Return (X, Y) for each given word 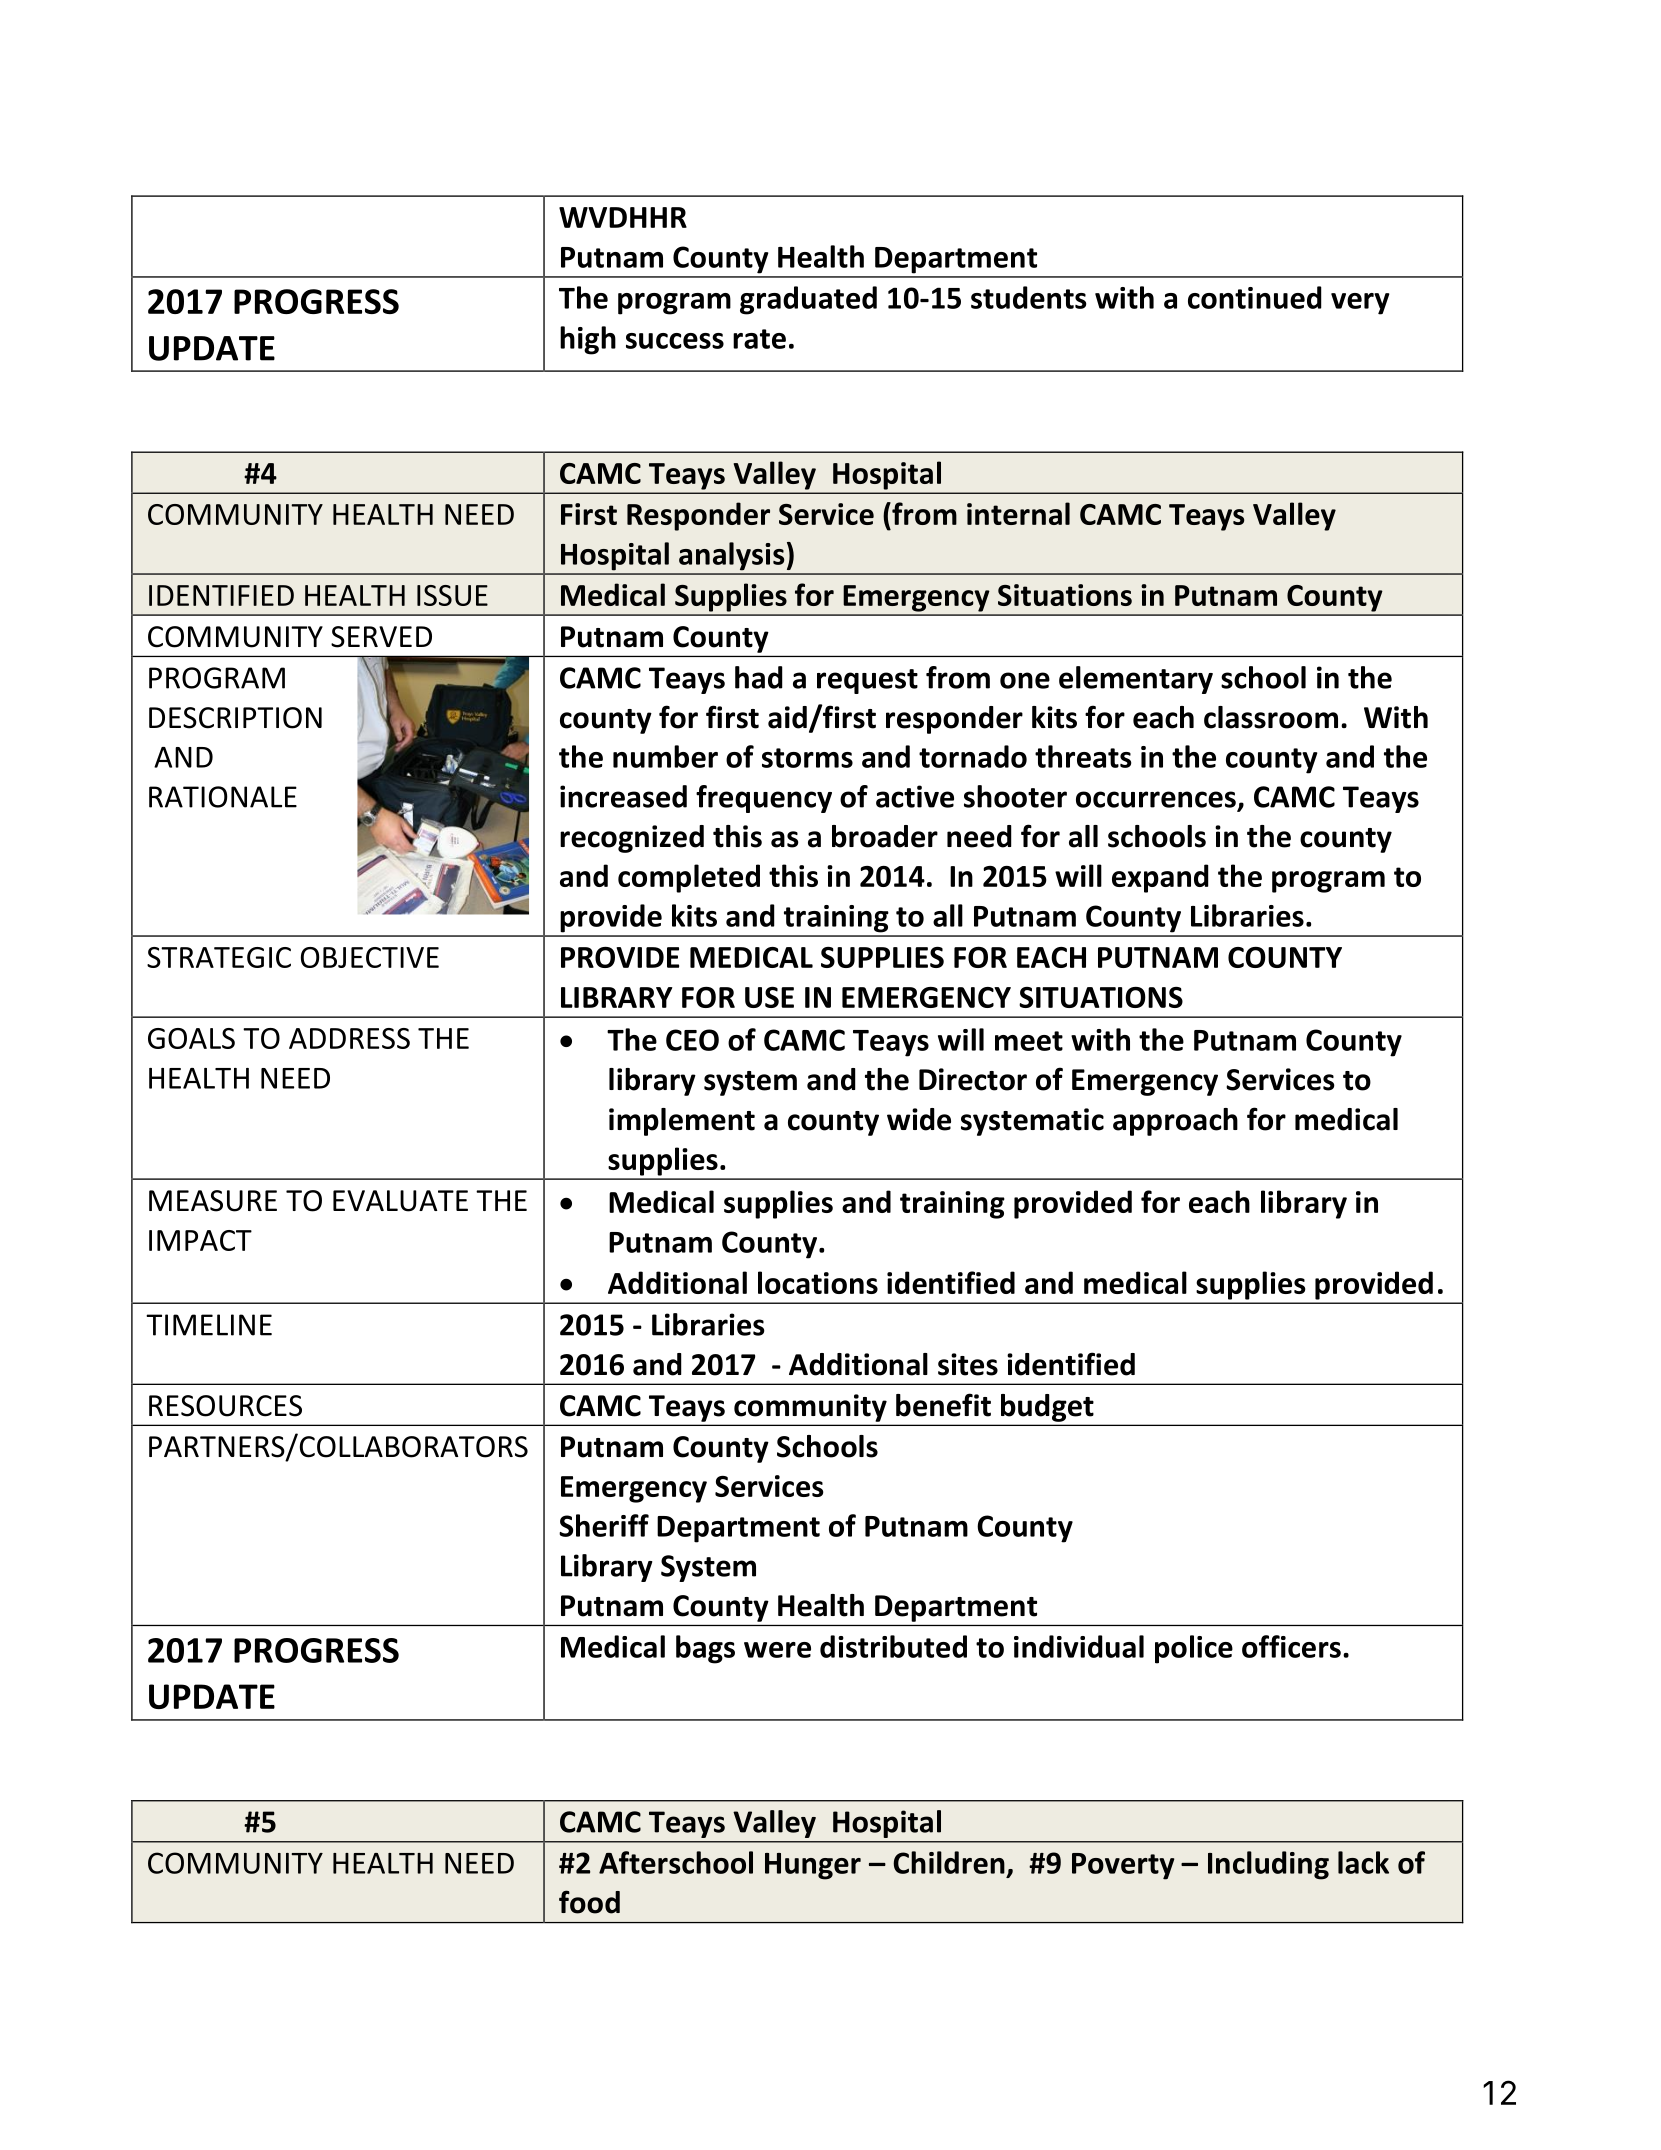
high (588, 340)
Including (1268, 1865)
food (589, 1902)
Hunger (813, 1866)
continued (1255, 297)
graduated (808, 300)
